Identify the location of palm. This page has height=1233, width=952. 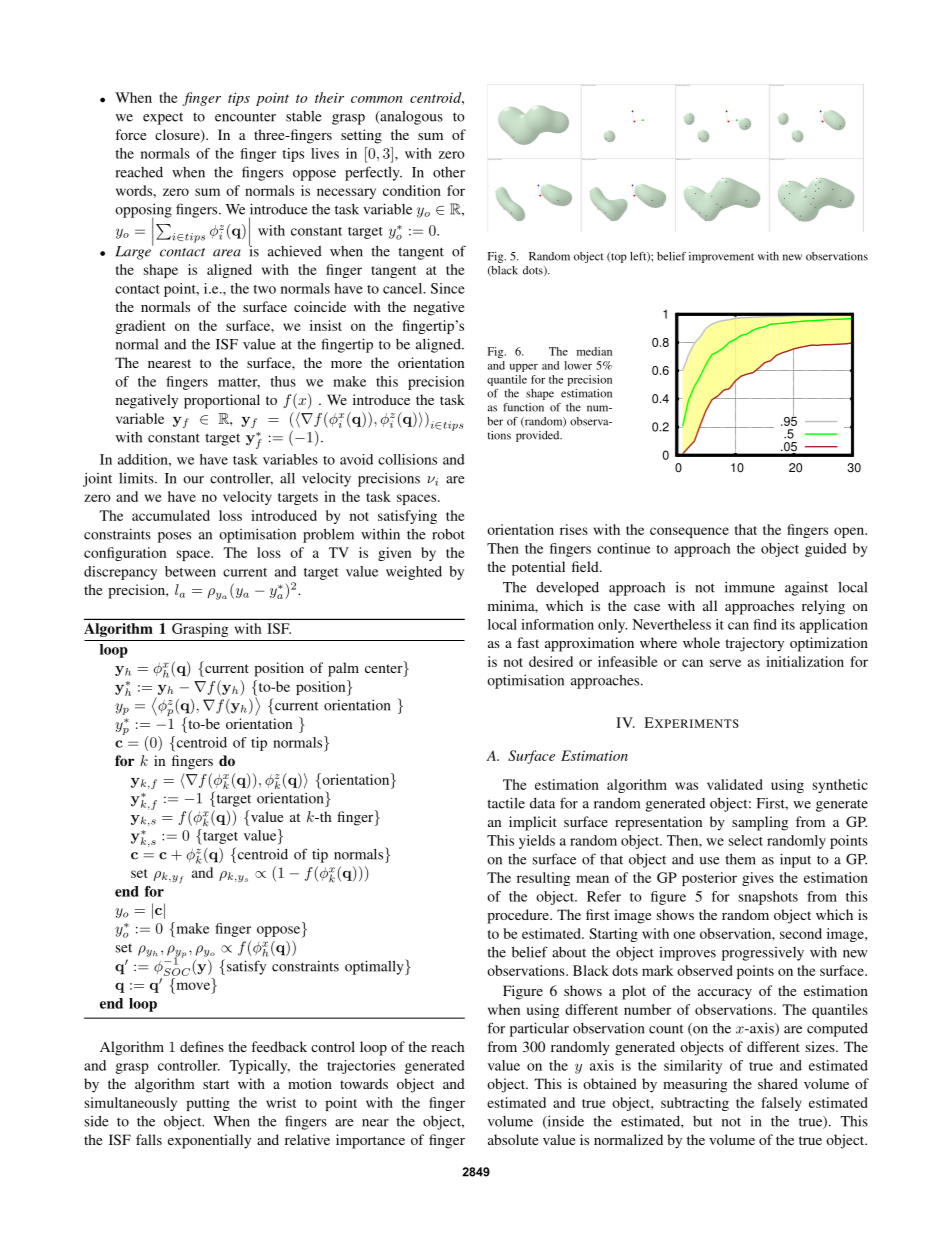
(343, 669).
